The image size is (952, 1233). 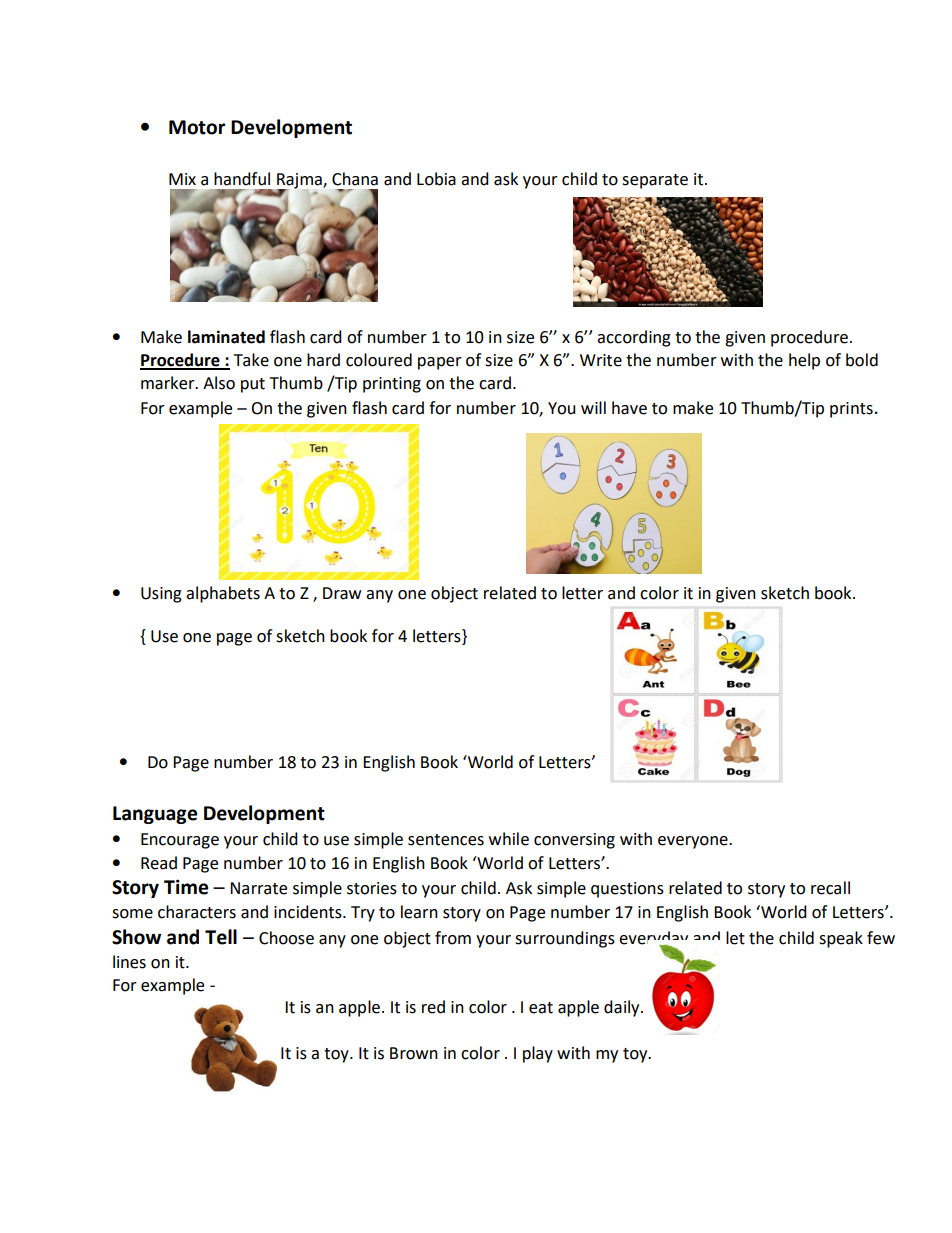 I want to click on handful, so click(x=242, y=179).
